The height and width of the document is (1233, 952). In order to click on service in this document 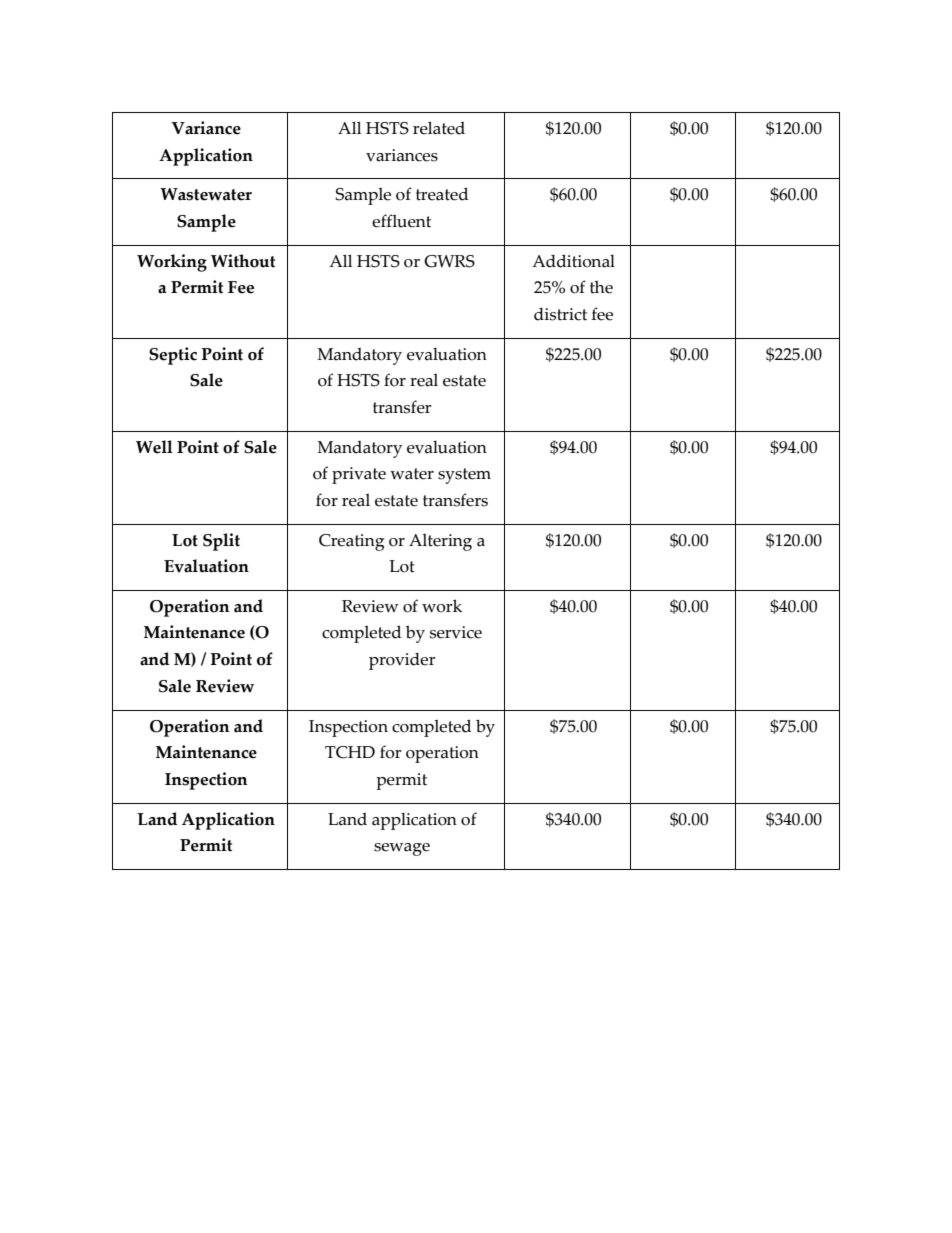, I will do `click(456, 632)`.
